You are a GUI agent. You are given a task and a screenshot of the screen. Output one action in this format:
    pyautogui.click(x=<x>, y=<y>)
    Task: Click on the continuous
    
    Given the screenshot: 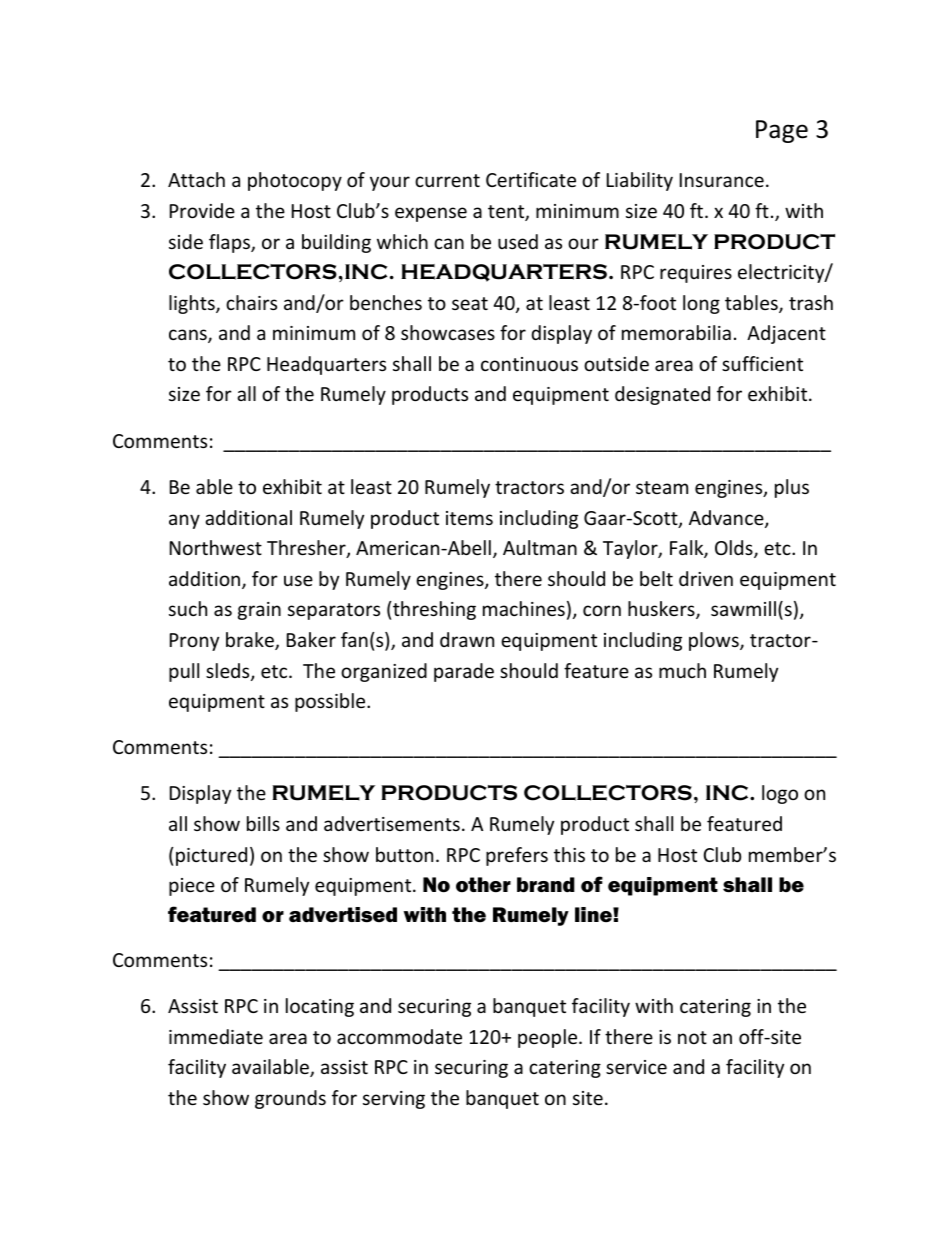 What is the action you would take?
    pyautogui.click(x=529, y=364)
